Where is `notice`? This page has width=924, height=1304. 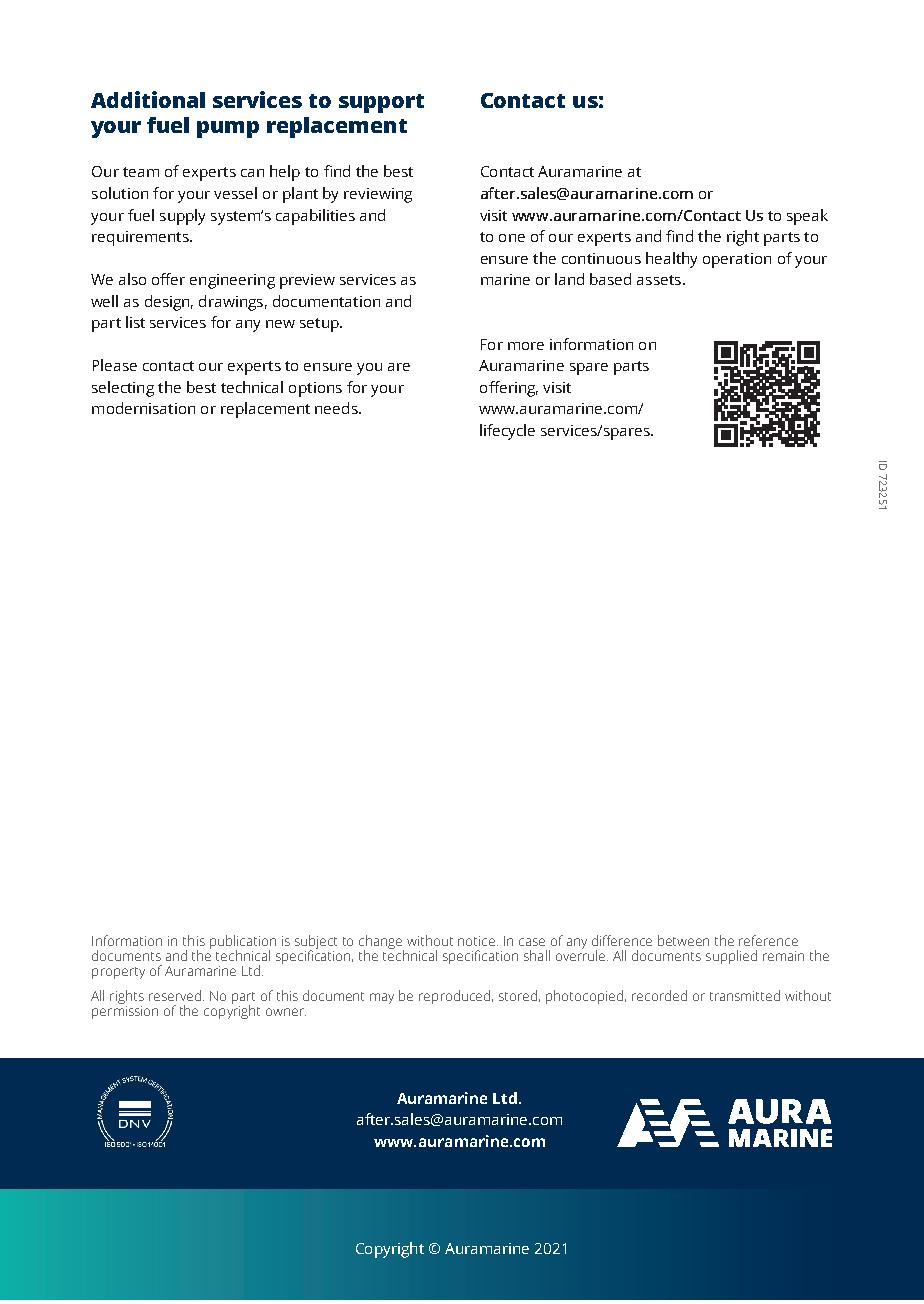 notice is located at coordinates (478, 941).
